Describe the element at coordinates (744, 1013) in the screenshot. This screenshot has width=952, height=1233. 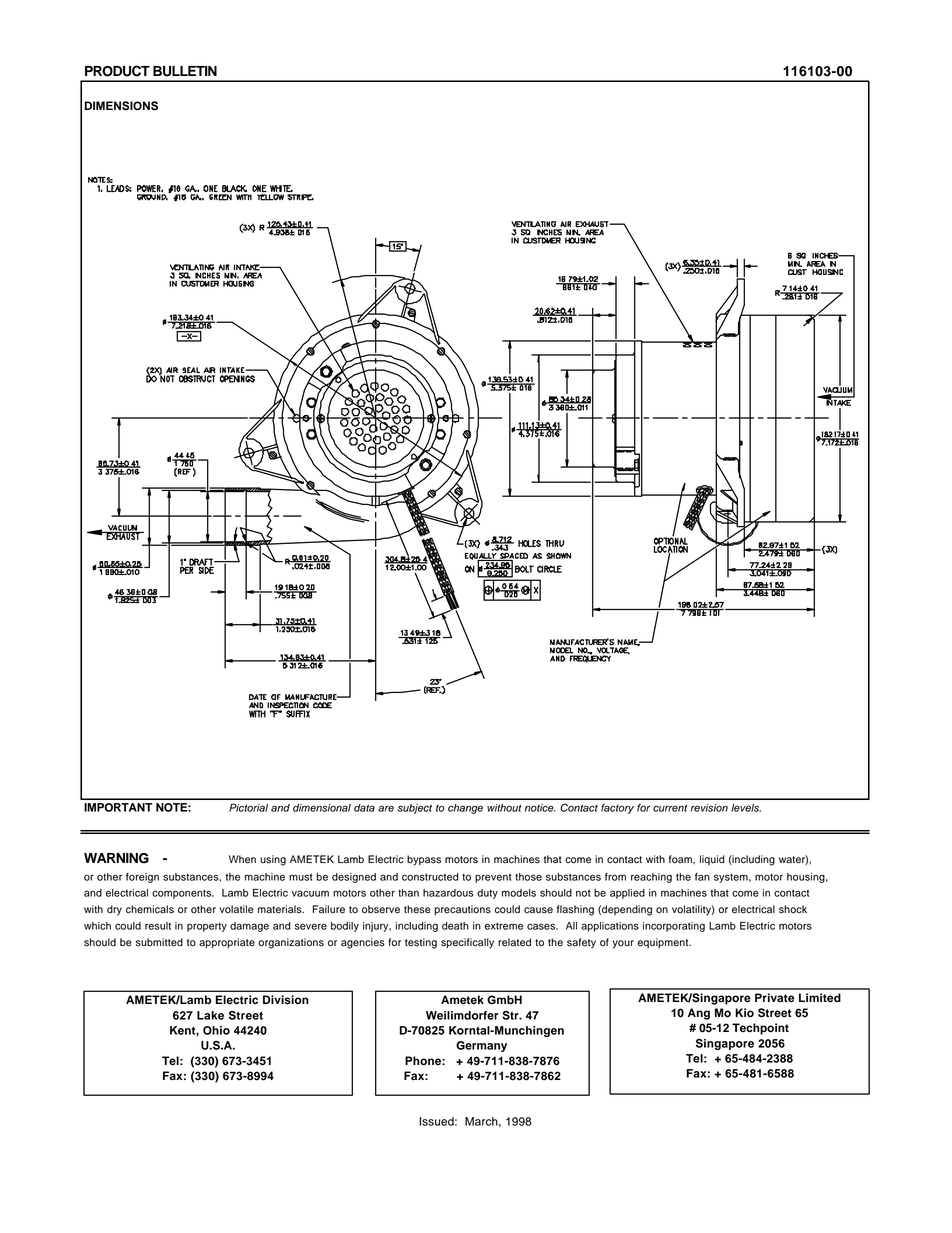
I see `Kio` at that location.
